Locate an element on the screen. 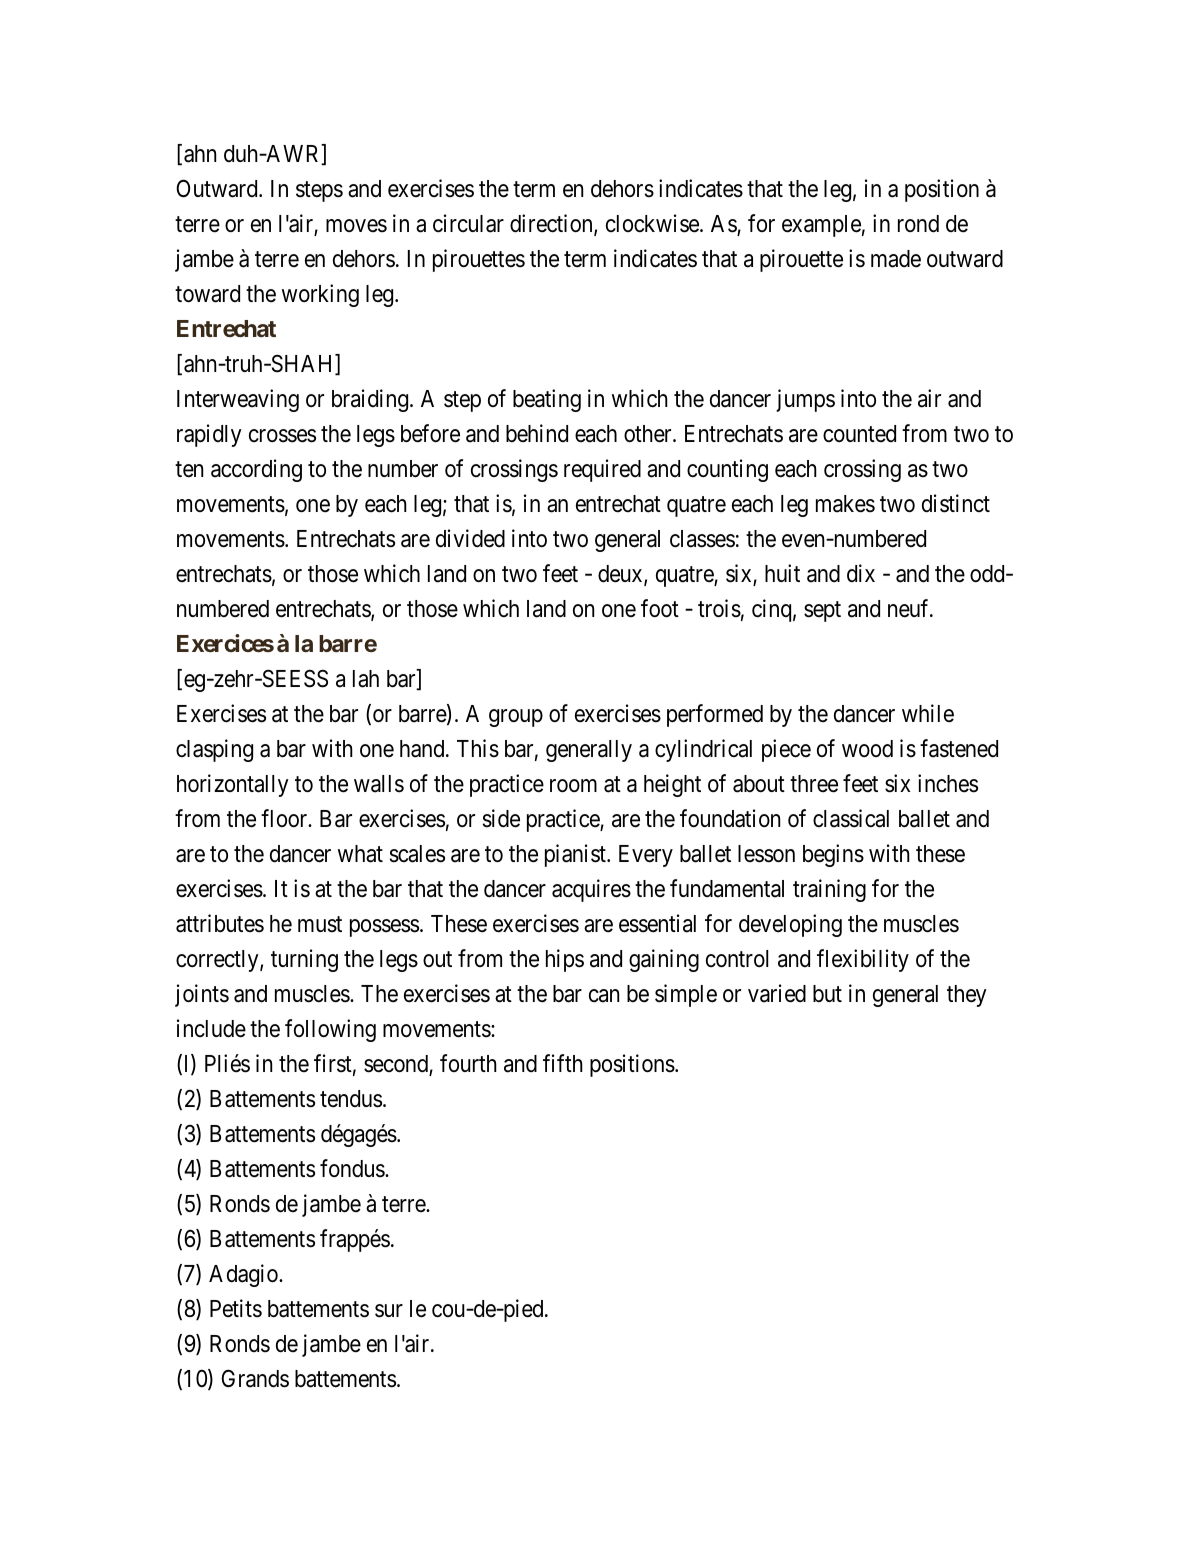 Image resolution: width=1195 pixels, height=1546 pixels. required is located at coordinates (602, 470).
